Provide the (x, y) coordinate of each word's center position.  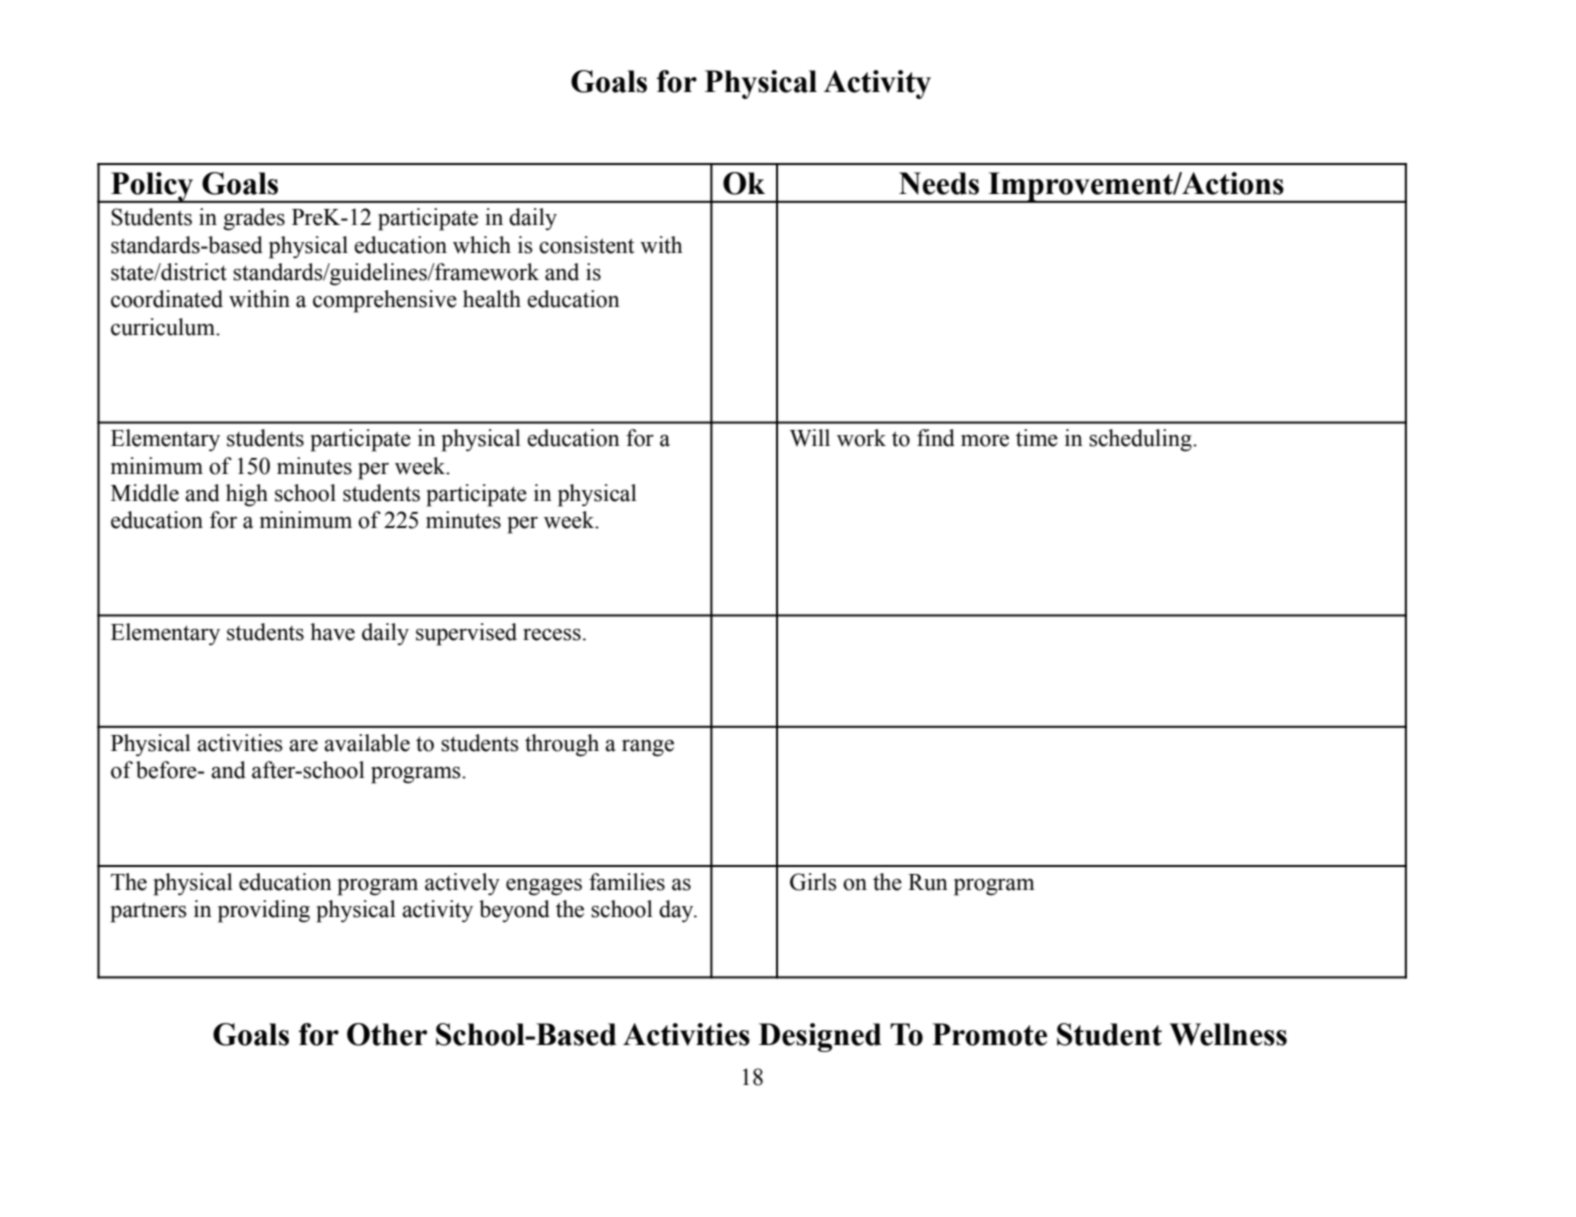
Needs (939, 183)
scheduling (1141, 440)
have (332, 632)
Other (387, 1034)
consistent (587, 245)
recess (552, 635)
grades (254, 219)
